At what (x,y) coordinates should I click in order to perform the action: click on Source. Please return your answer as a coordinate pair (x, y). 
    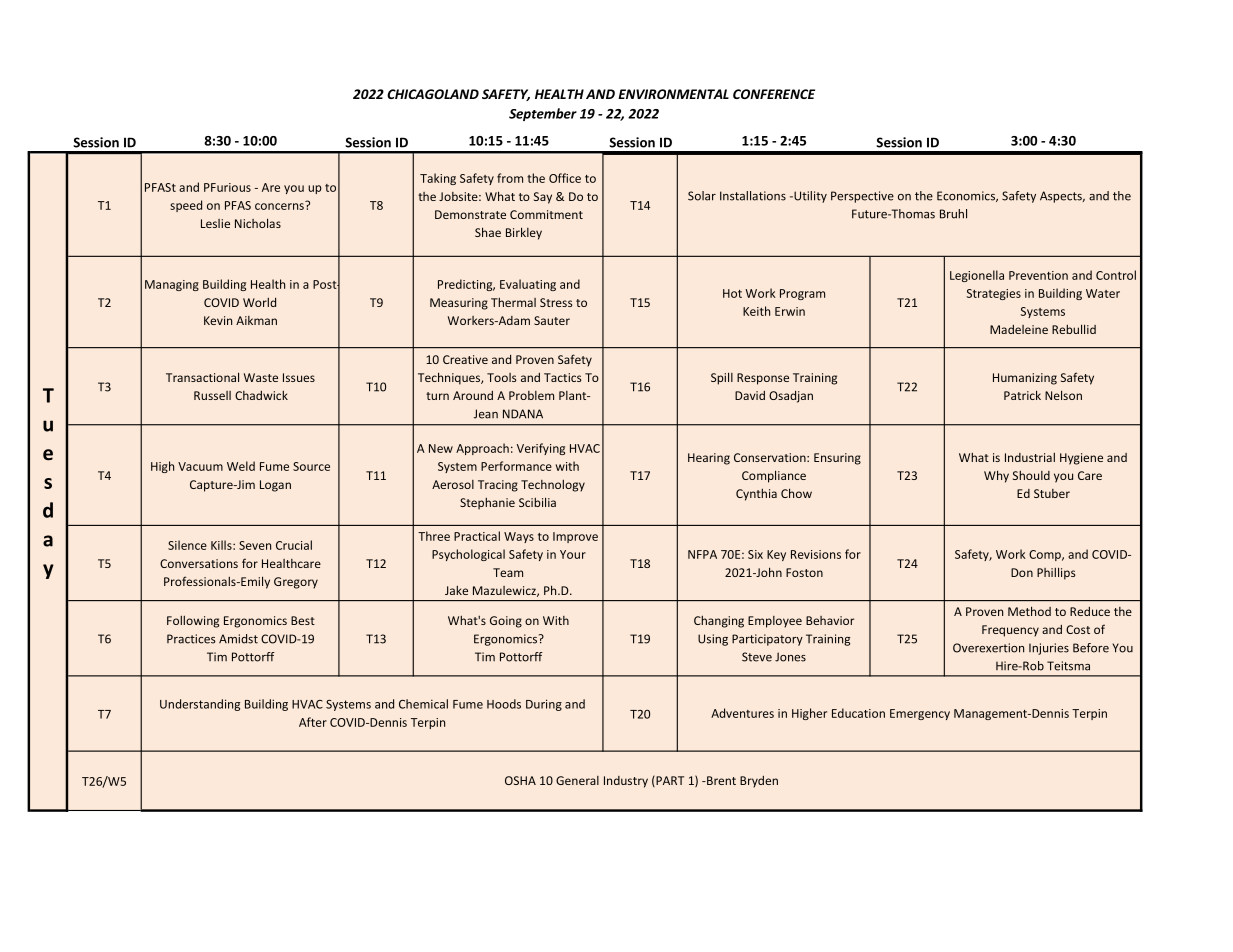
    Looking at the image, I should click on (311, 466).
